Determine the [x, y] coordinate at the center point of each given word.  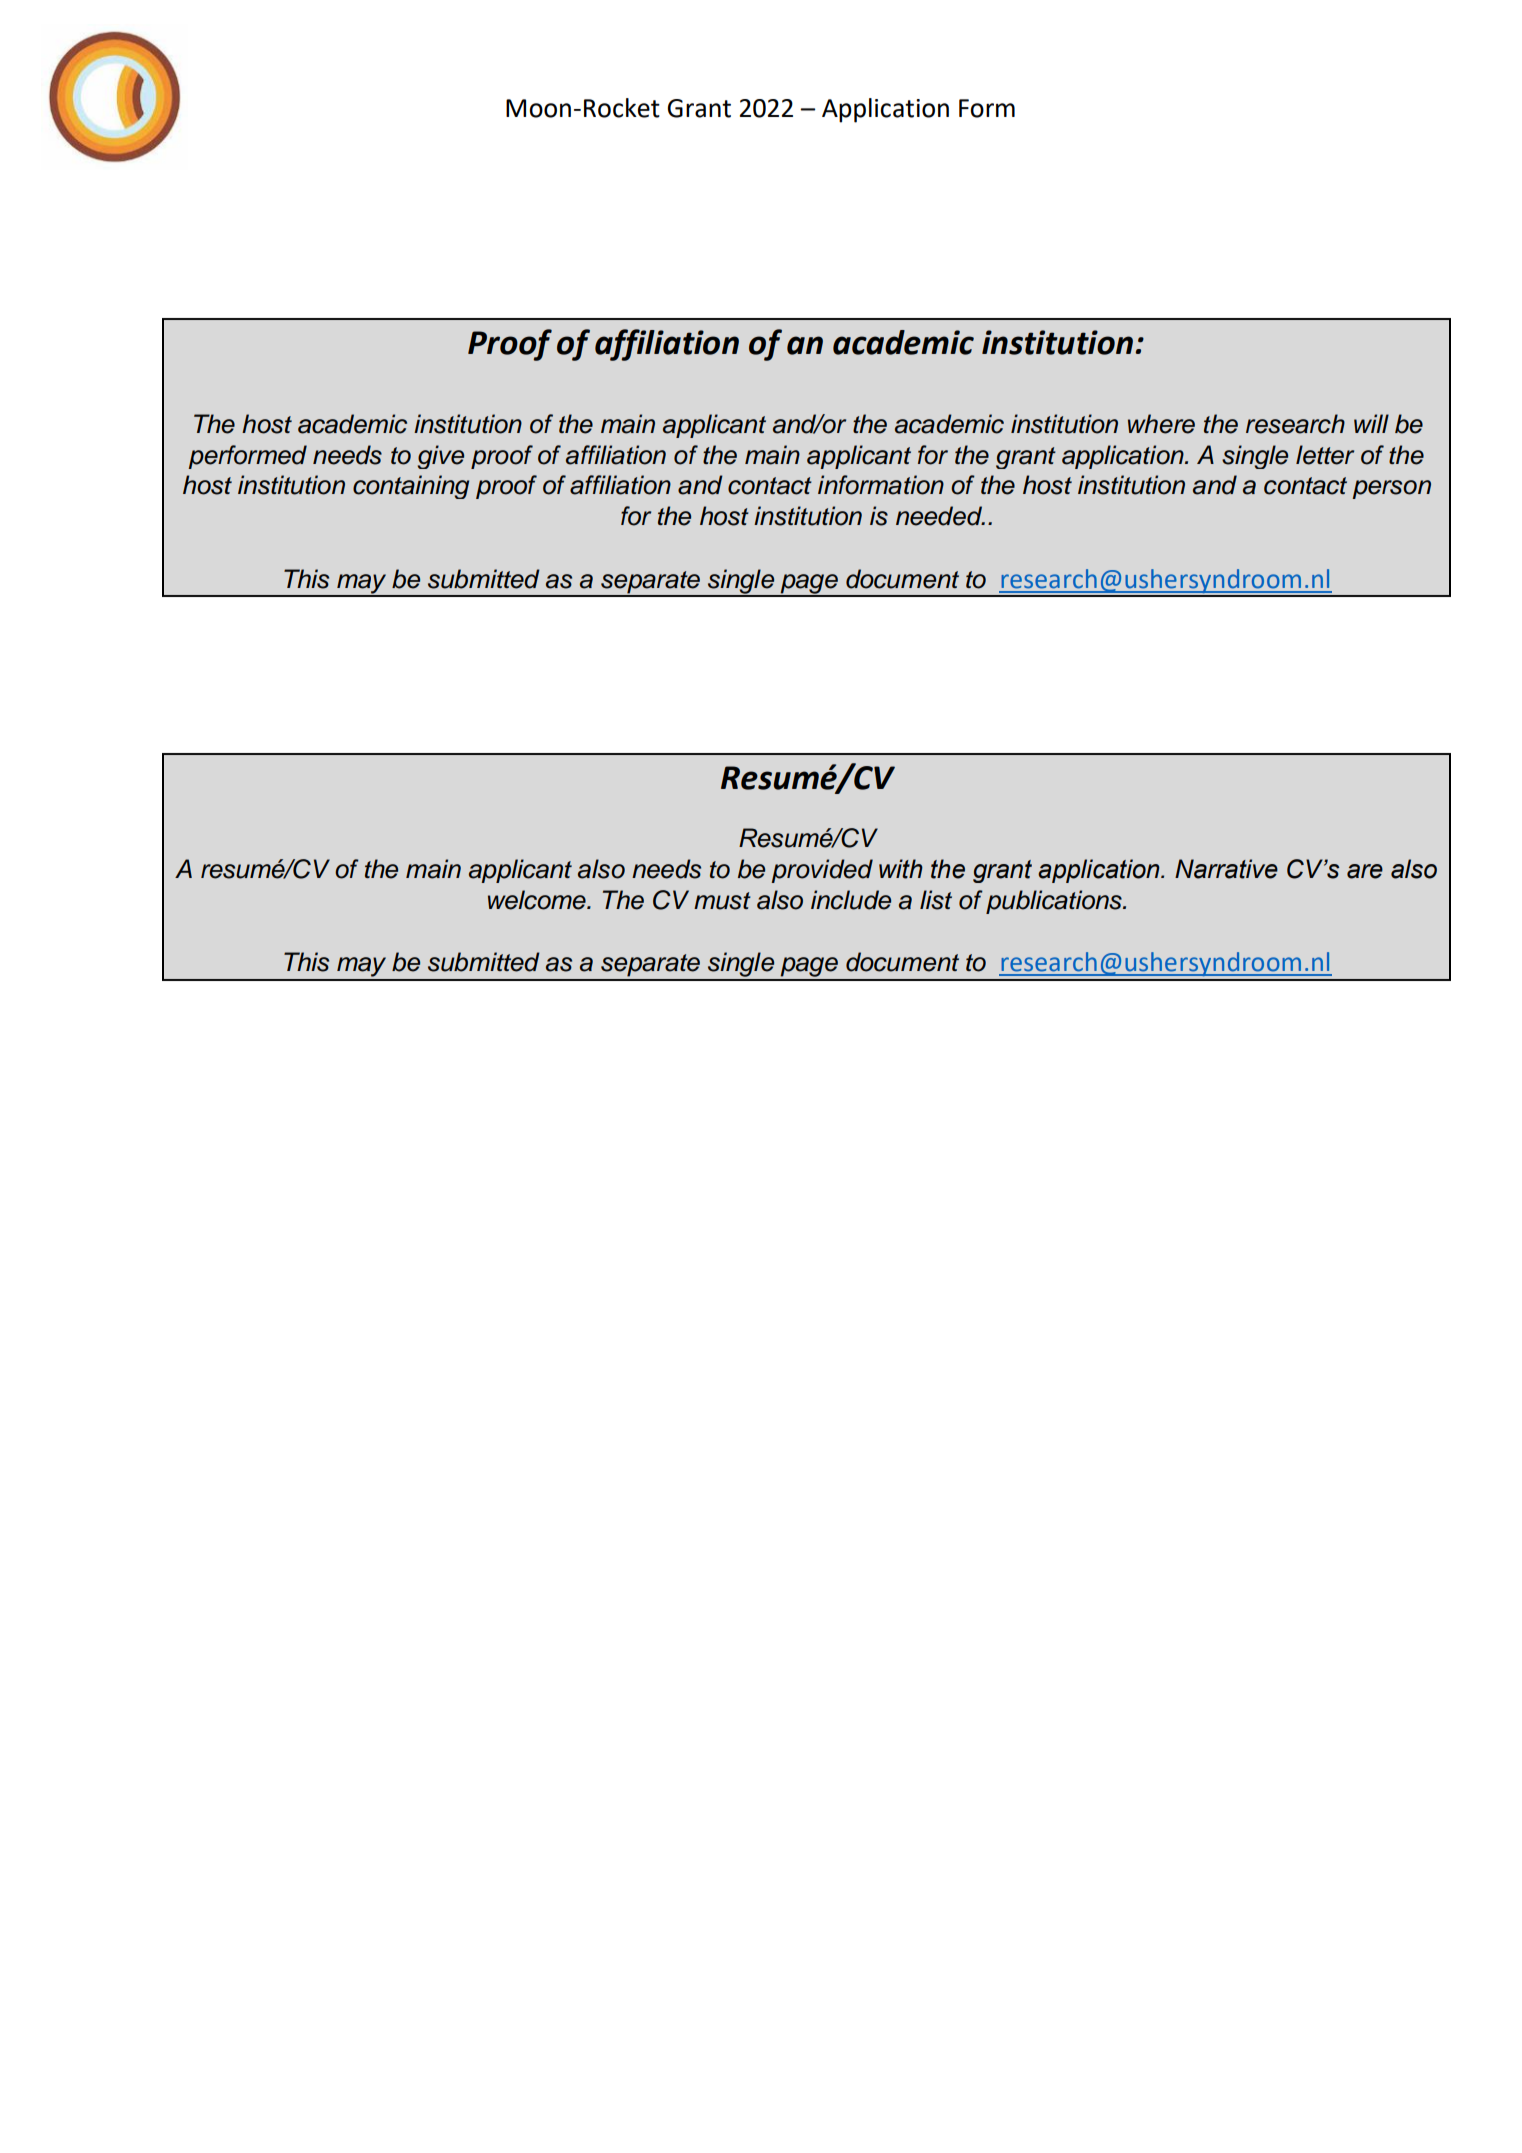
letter [1325, 455]
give [441, 457]
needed [940, 516]
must [722, 901]
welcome [538, 900]
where [1161, 424]
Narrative [1226, 869]
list [936, 900]
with [901, 869]
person [1391, 489]
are [1365, 871]
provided [822, 871]
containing [411, 487]
